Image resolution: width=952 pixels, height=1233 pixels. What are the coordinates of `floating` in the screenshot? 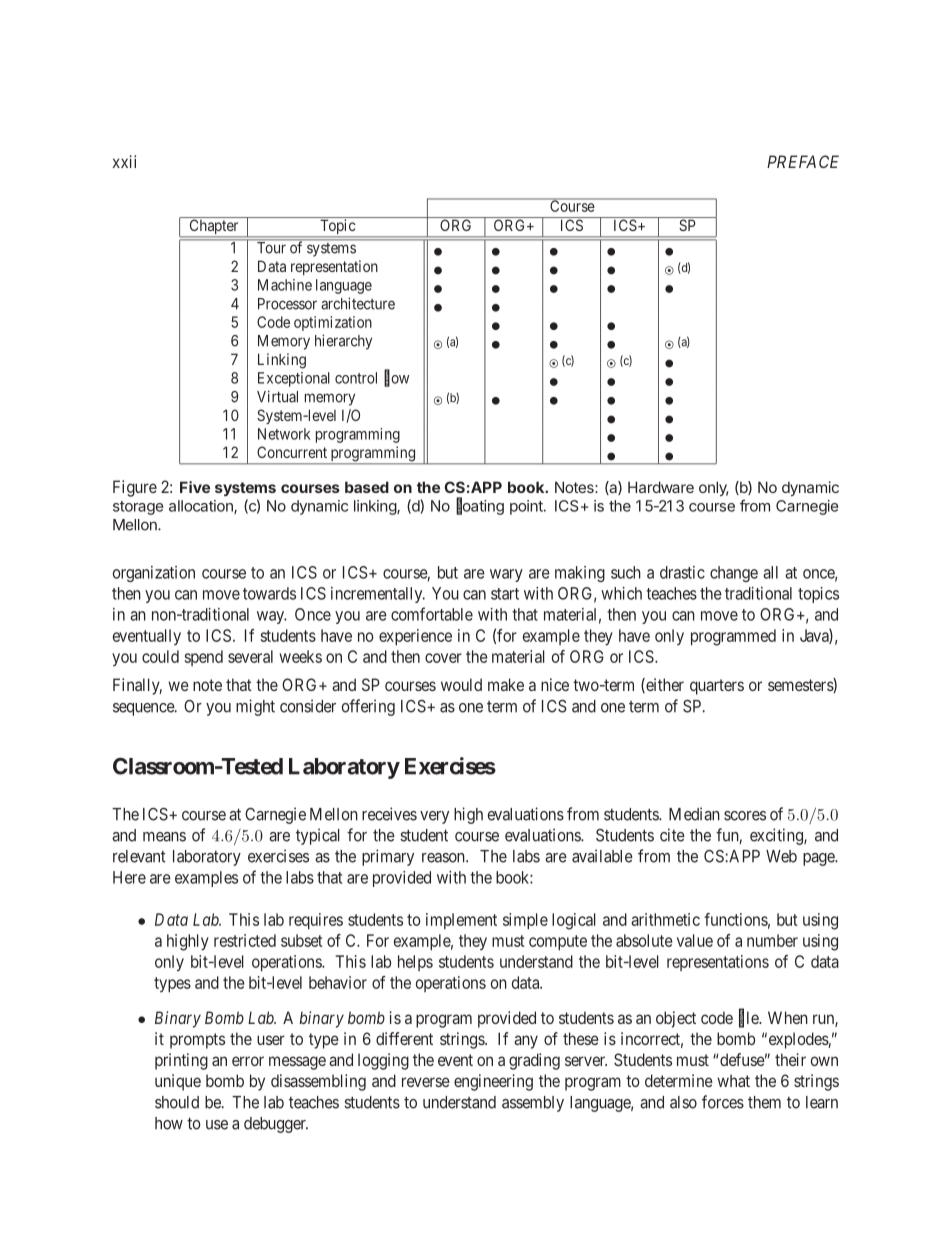 It's located at (480, 506).
